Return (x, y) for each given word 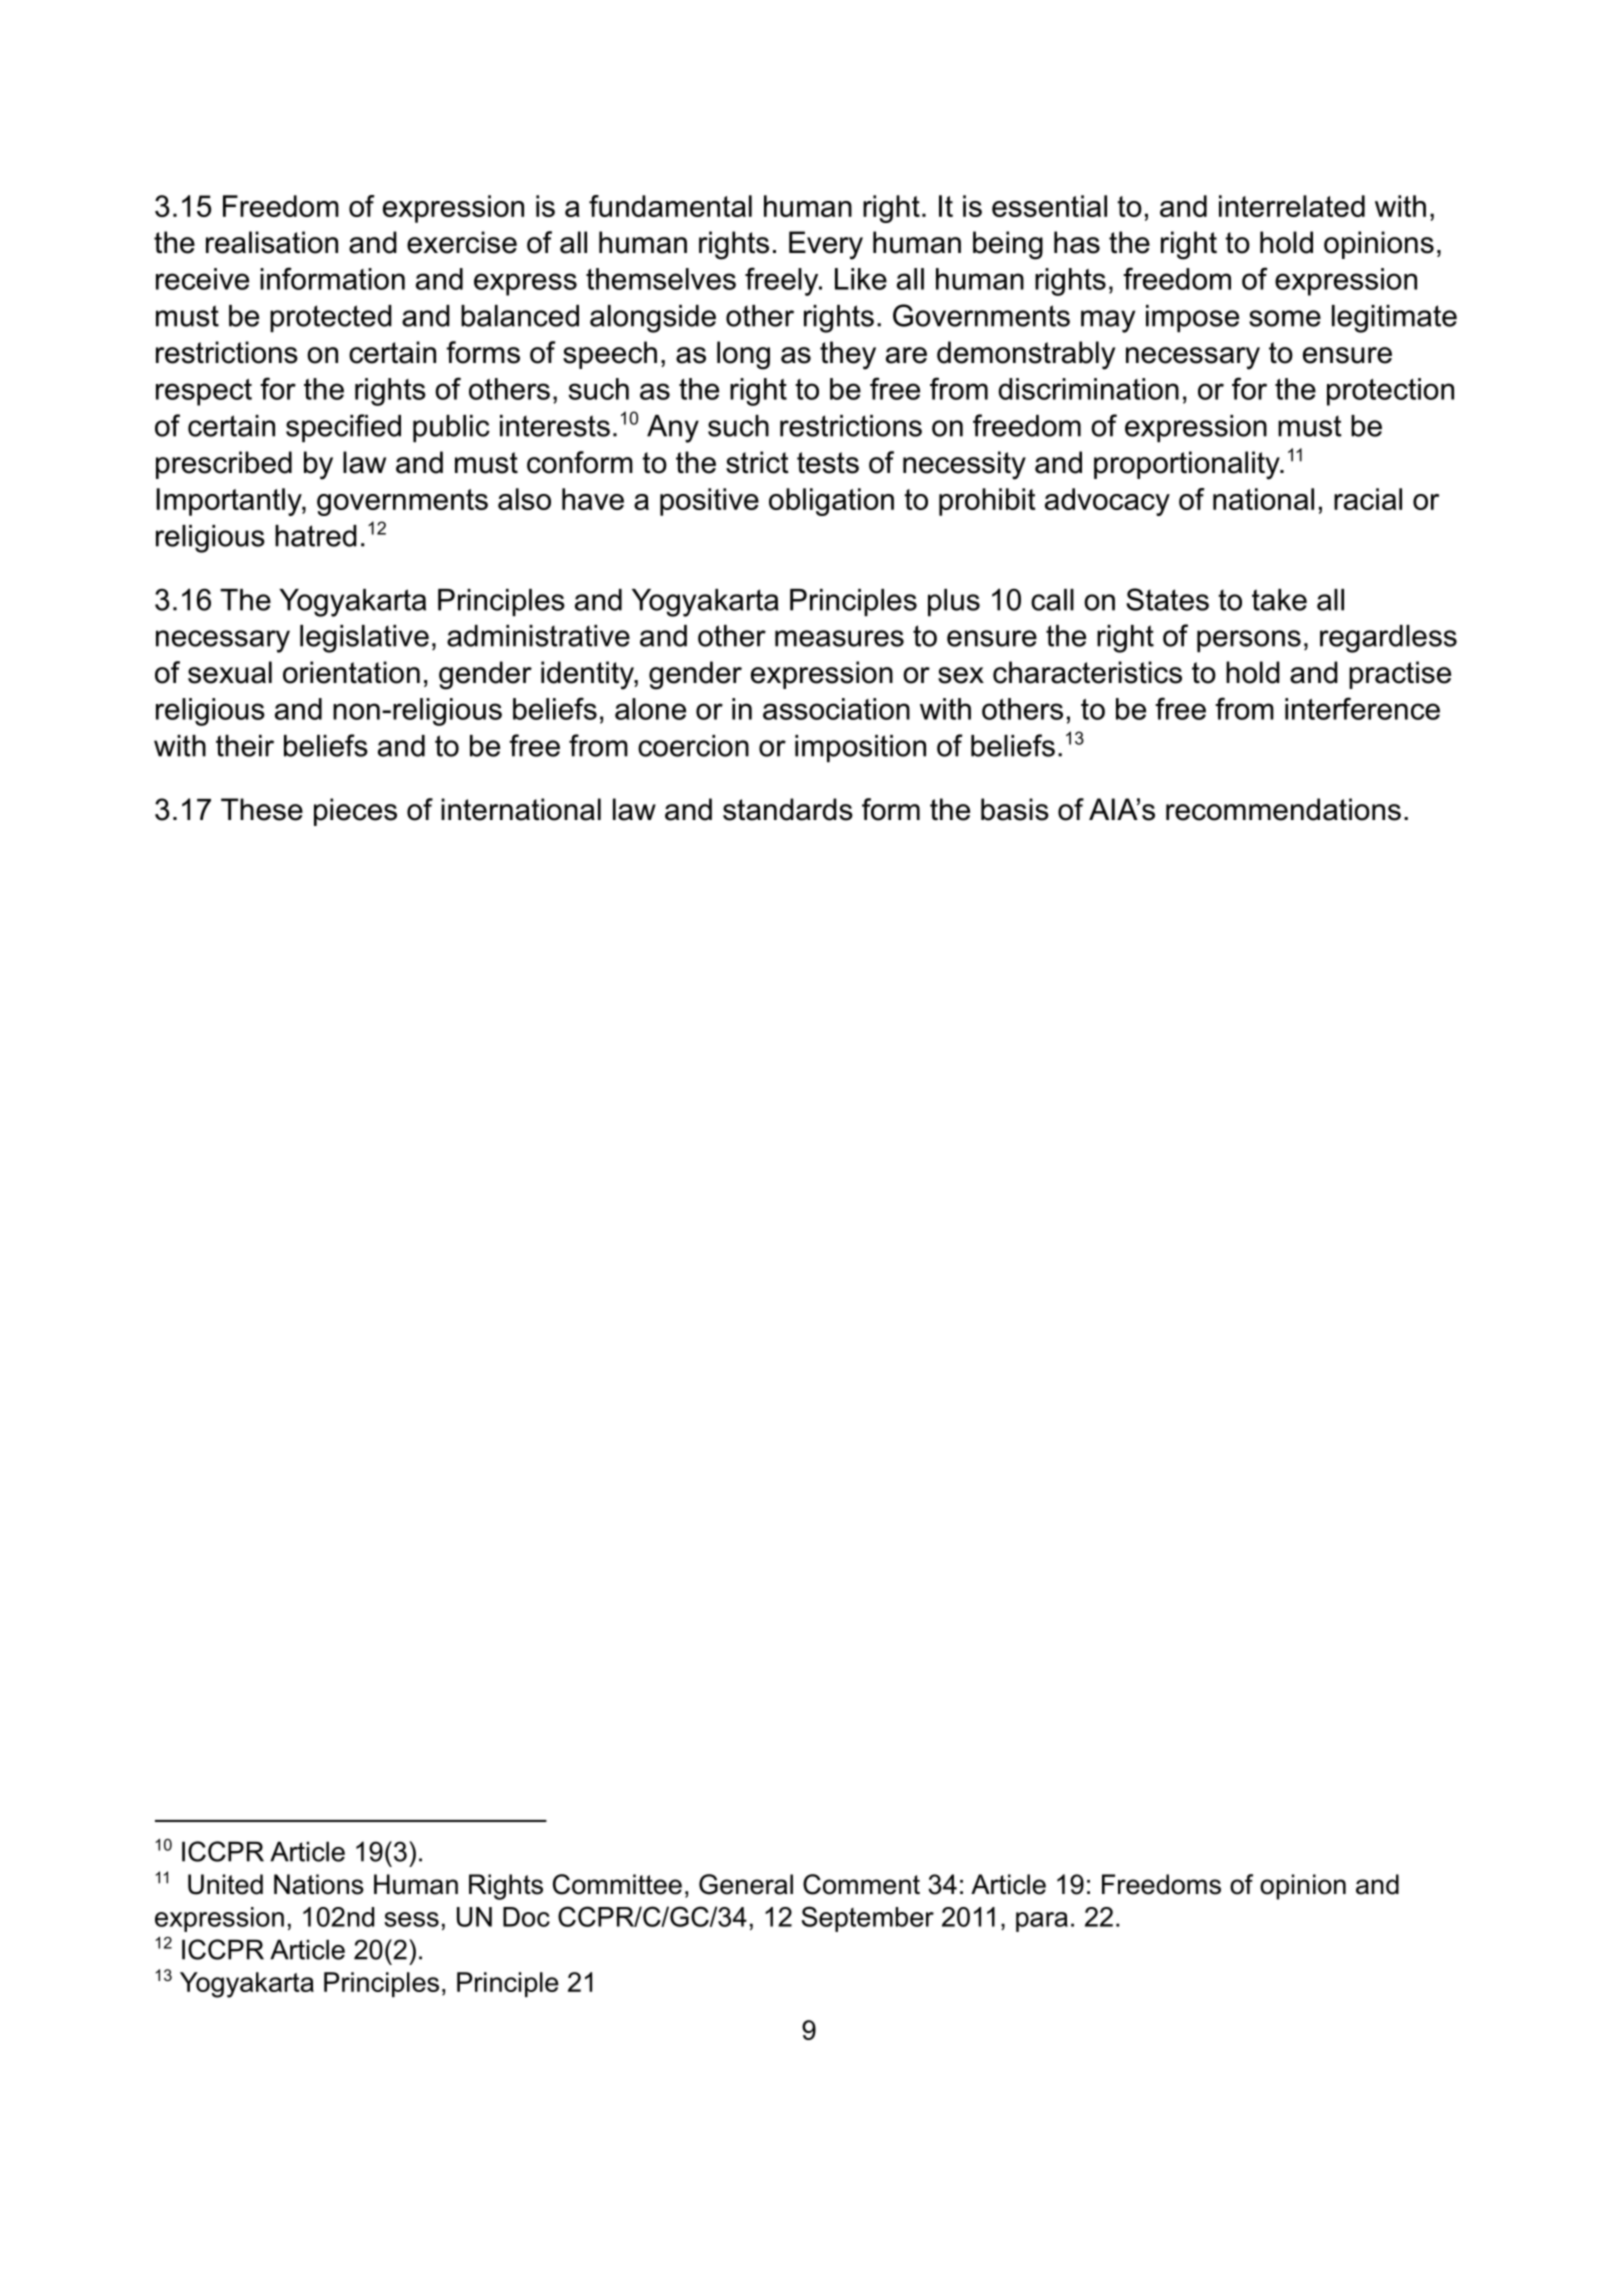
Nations (319, 1884)
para (1042, 1922)
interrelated (1292, 206)
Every (826, 245)
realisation (272, 242)
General (746, 1884)
